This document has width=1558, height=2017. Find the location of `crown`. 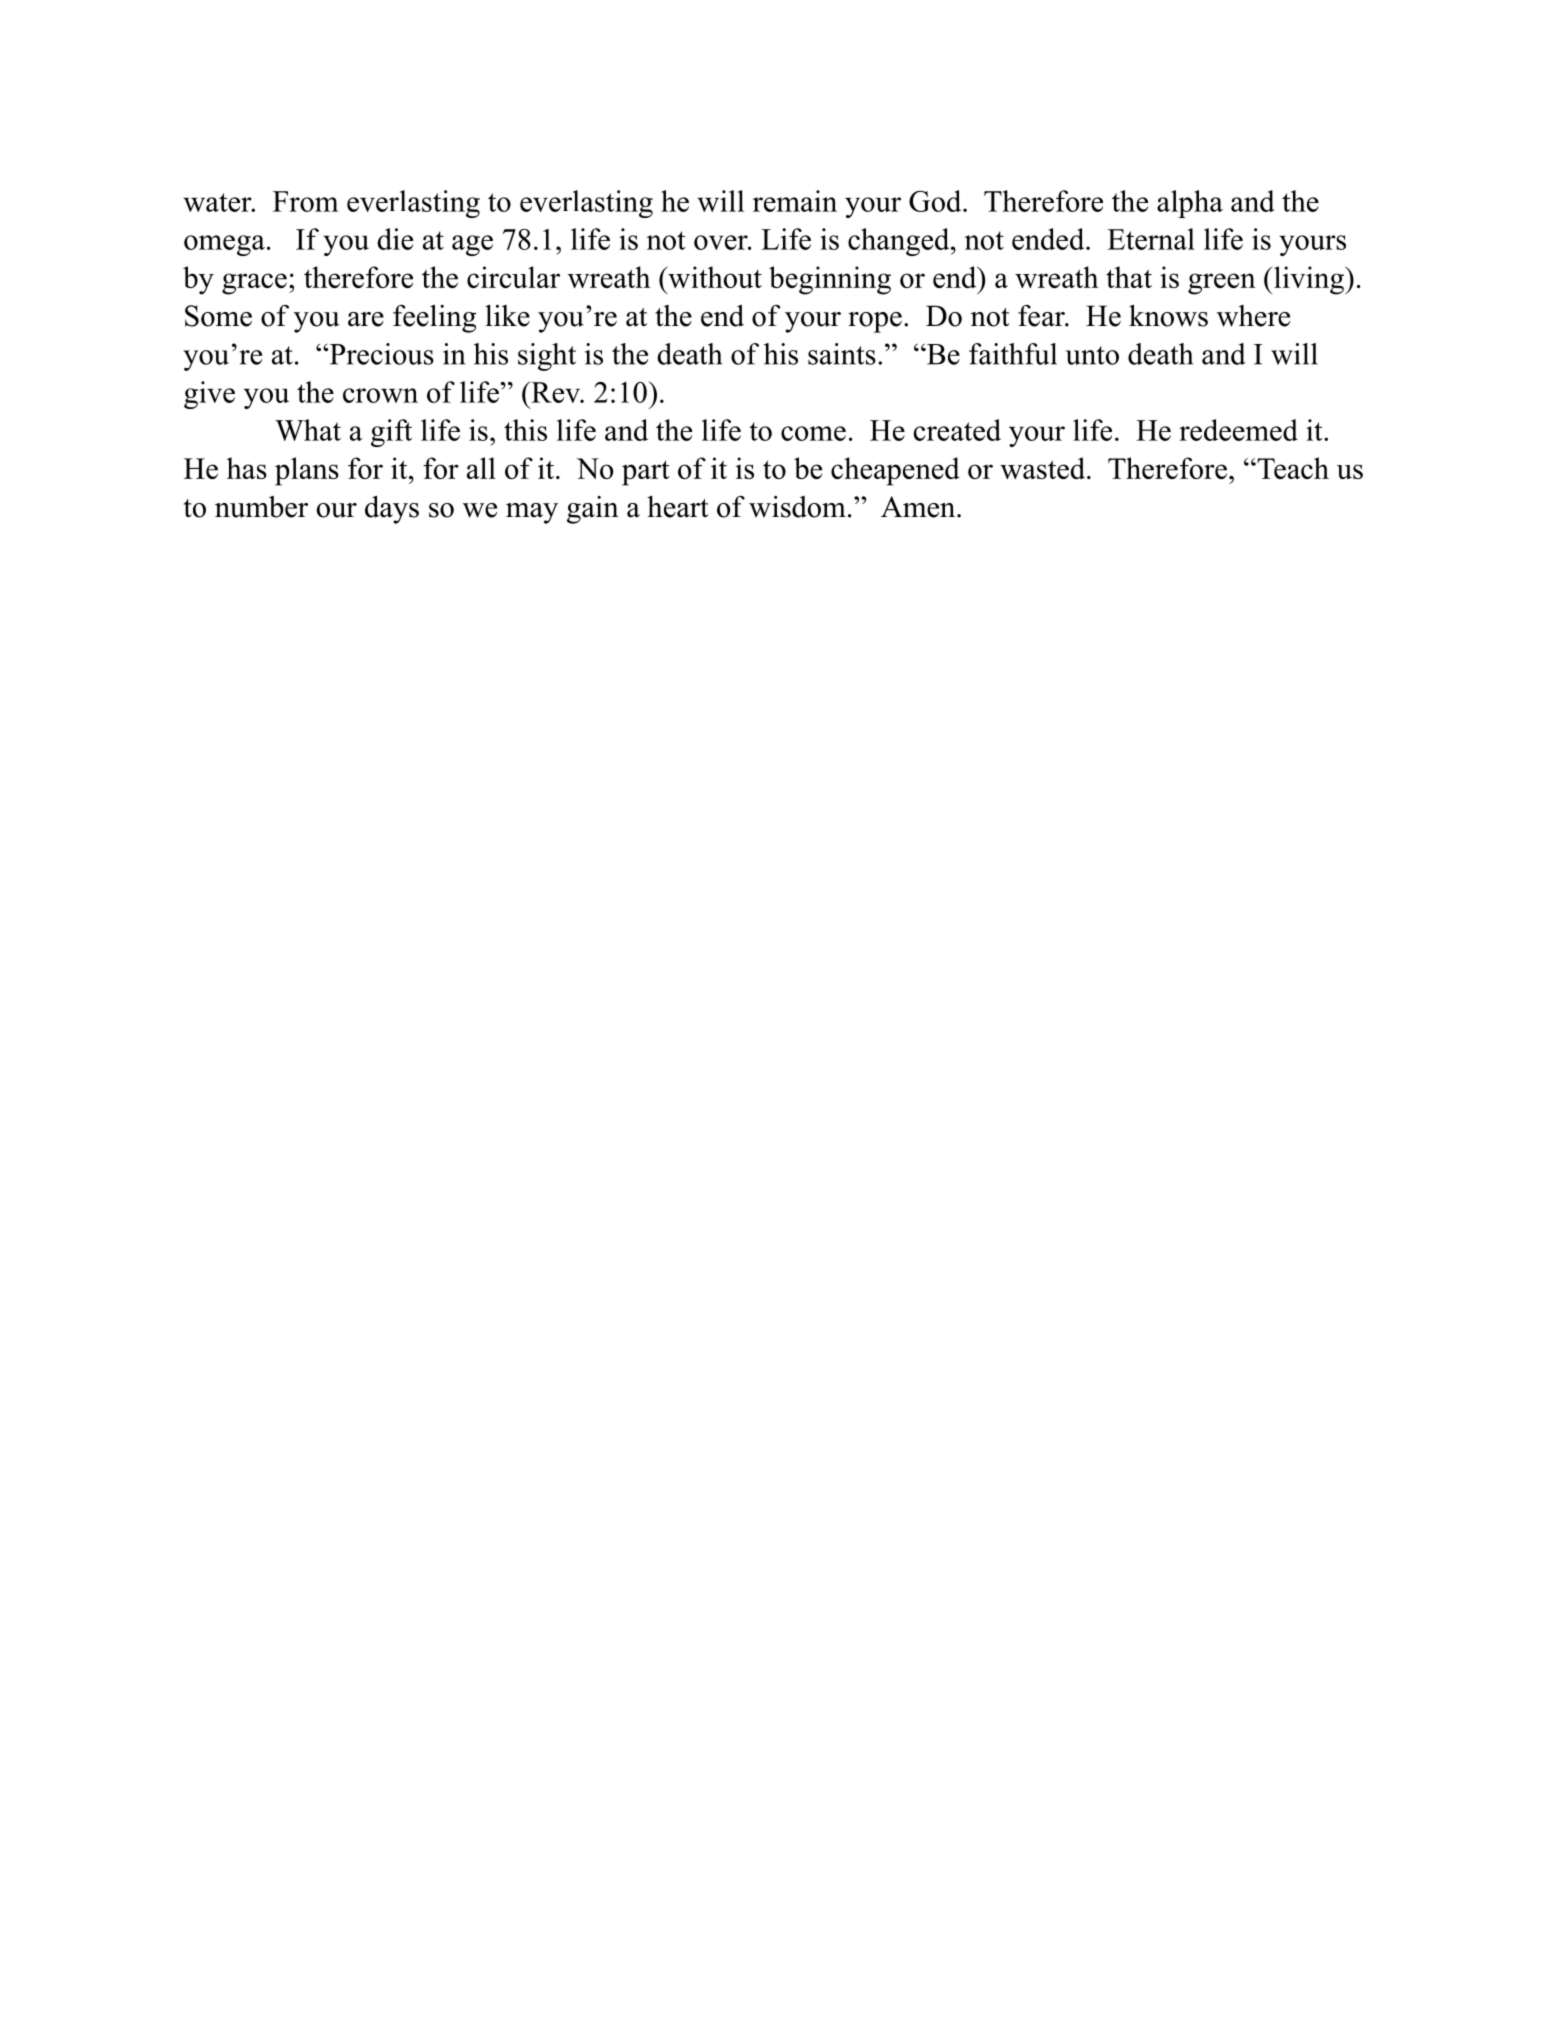

crown is located at coordinates (380, 395).
